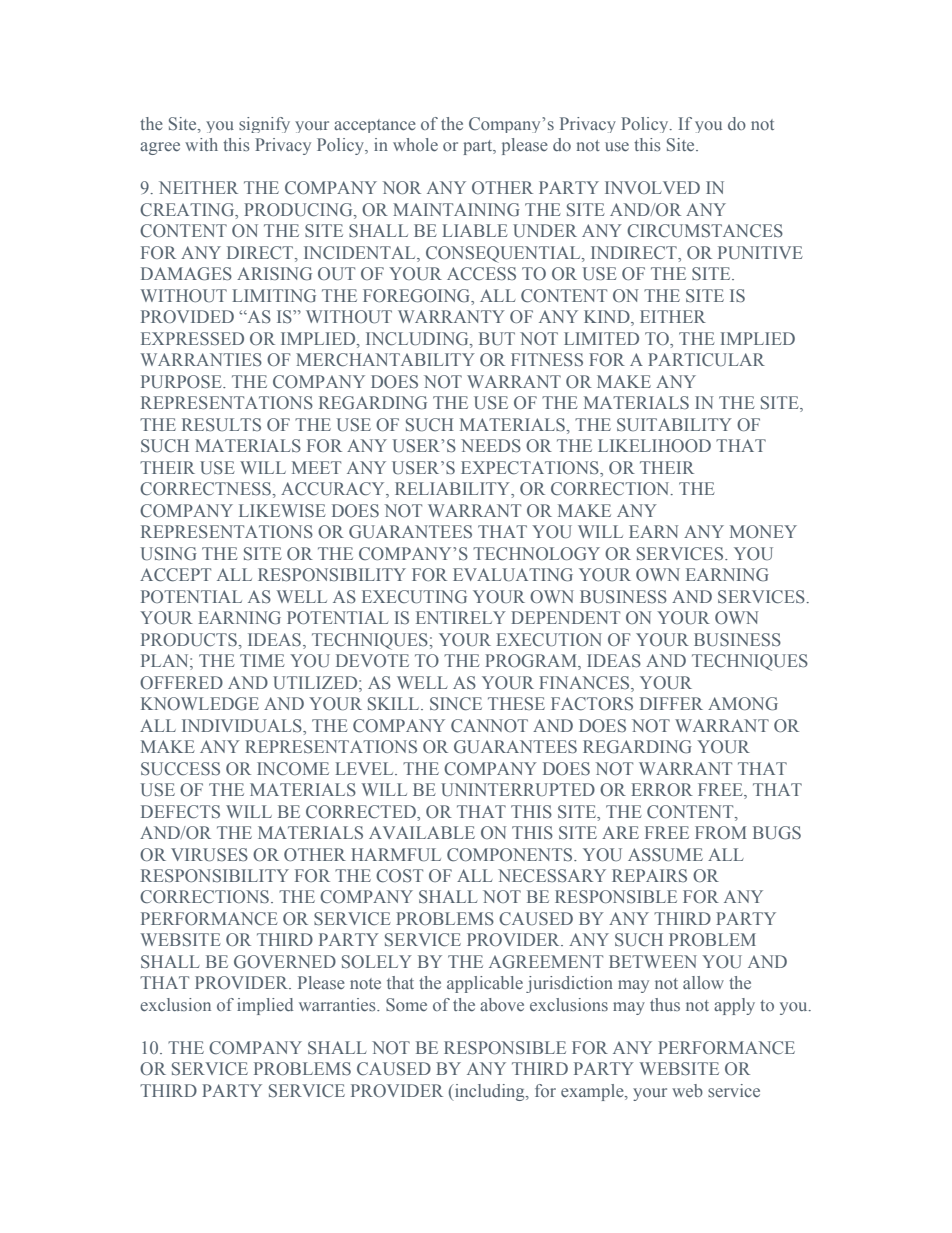  Describe the element at coordinates (282, 510) in the screenshot. I see `LIKEWISE` at that location.
